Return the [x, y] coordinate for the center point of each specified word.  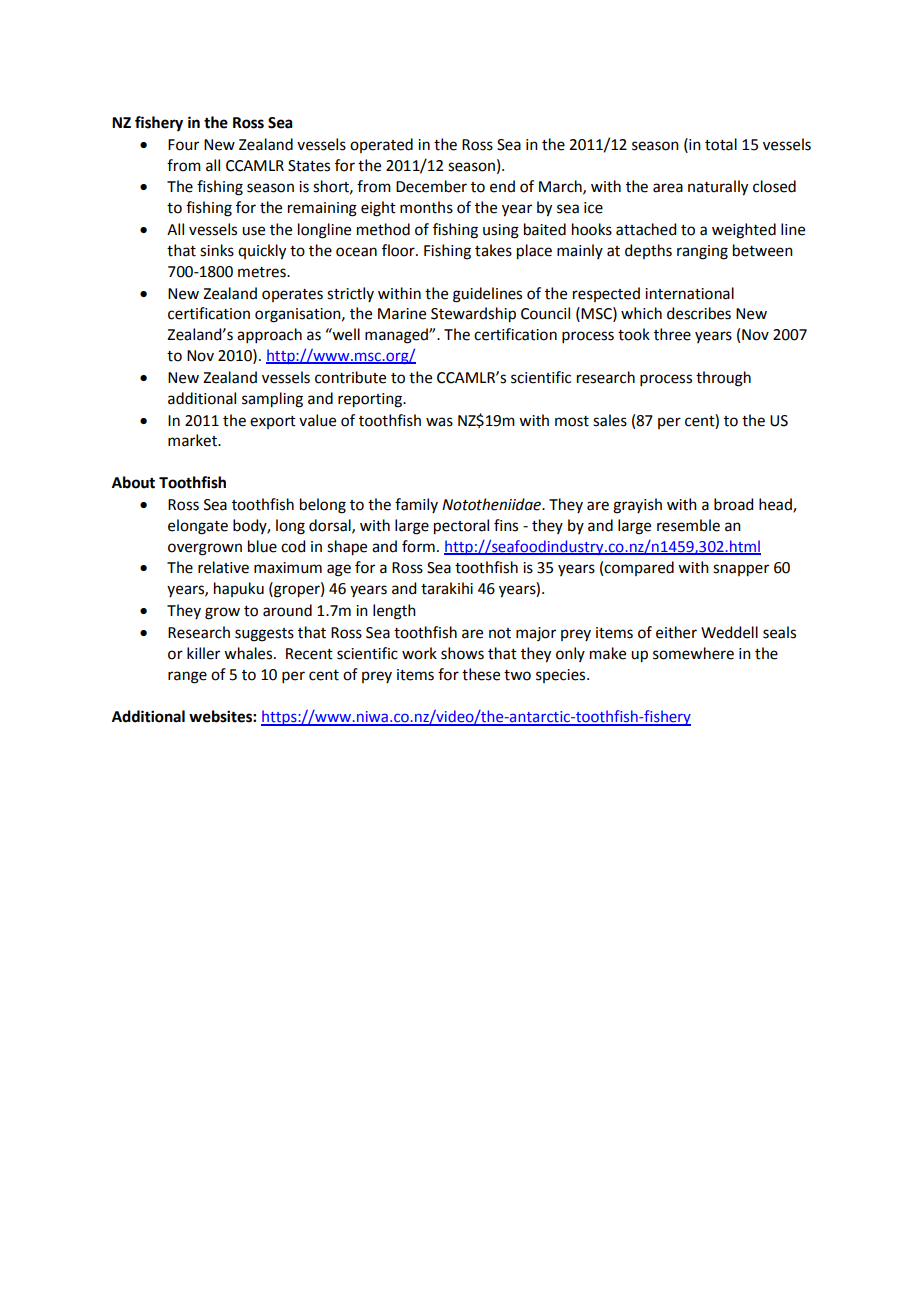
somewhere [693, 653]
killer [203, 653]
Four [183, 145]
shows [462, 653]
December [431, 186]
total [721, 144]
